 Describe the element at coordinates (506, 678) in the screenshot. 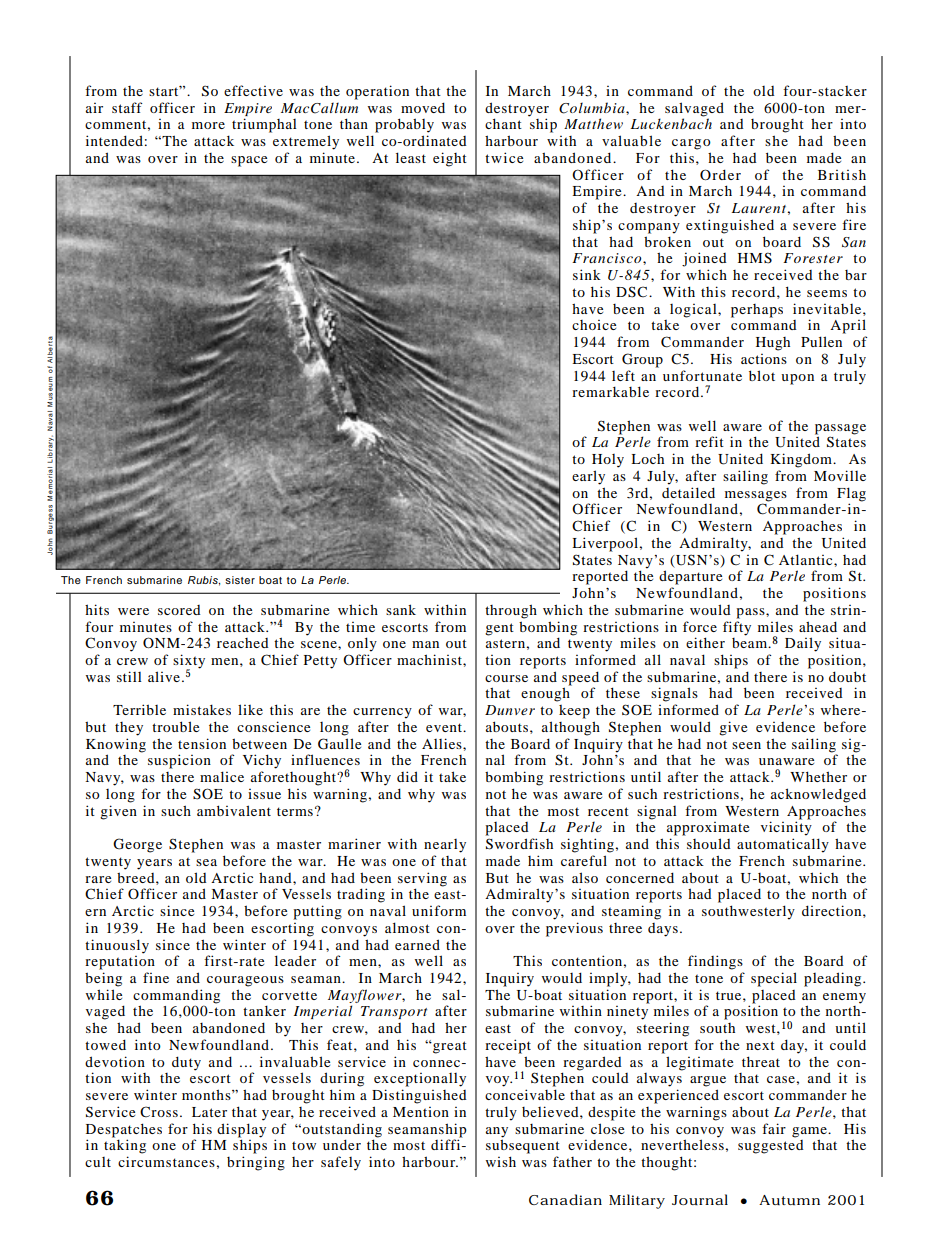

I see `course` at that location.
